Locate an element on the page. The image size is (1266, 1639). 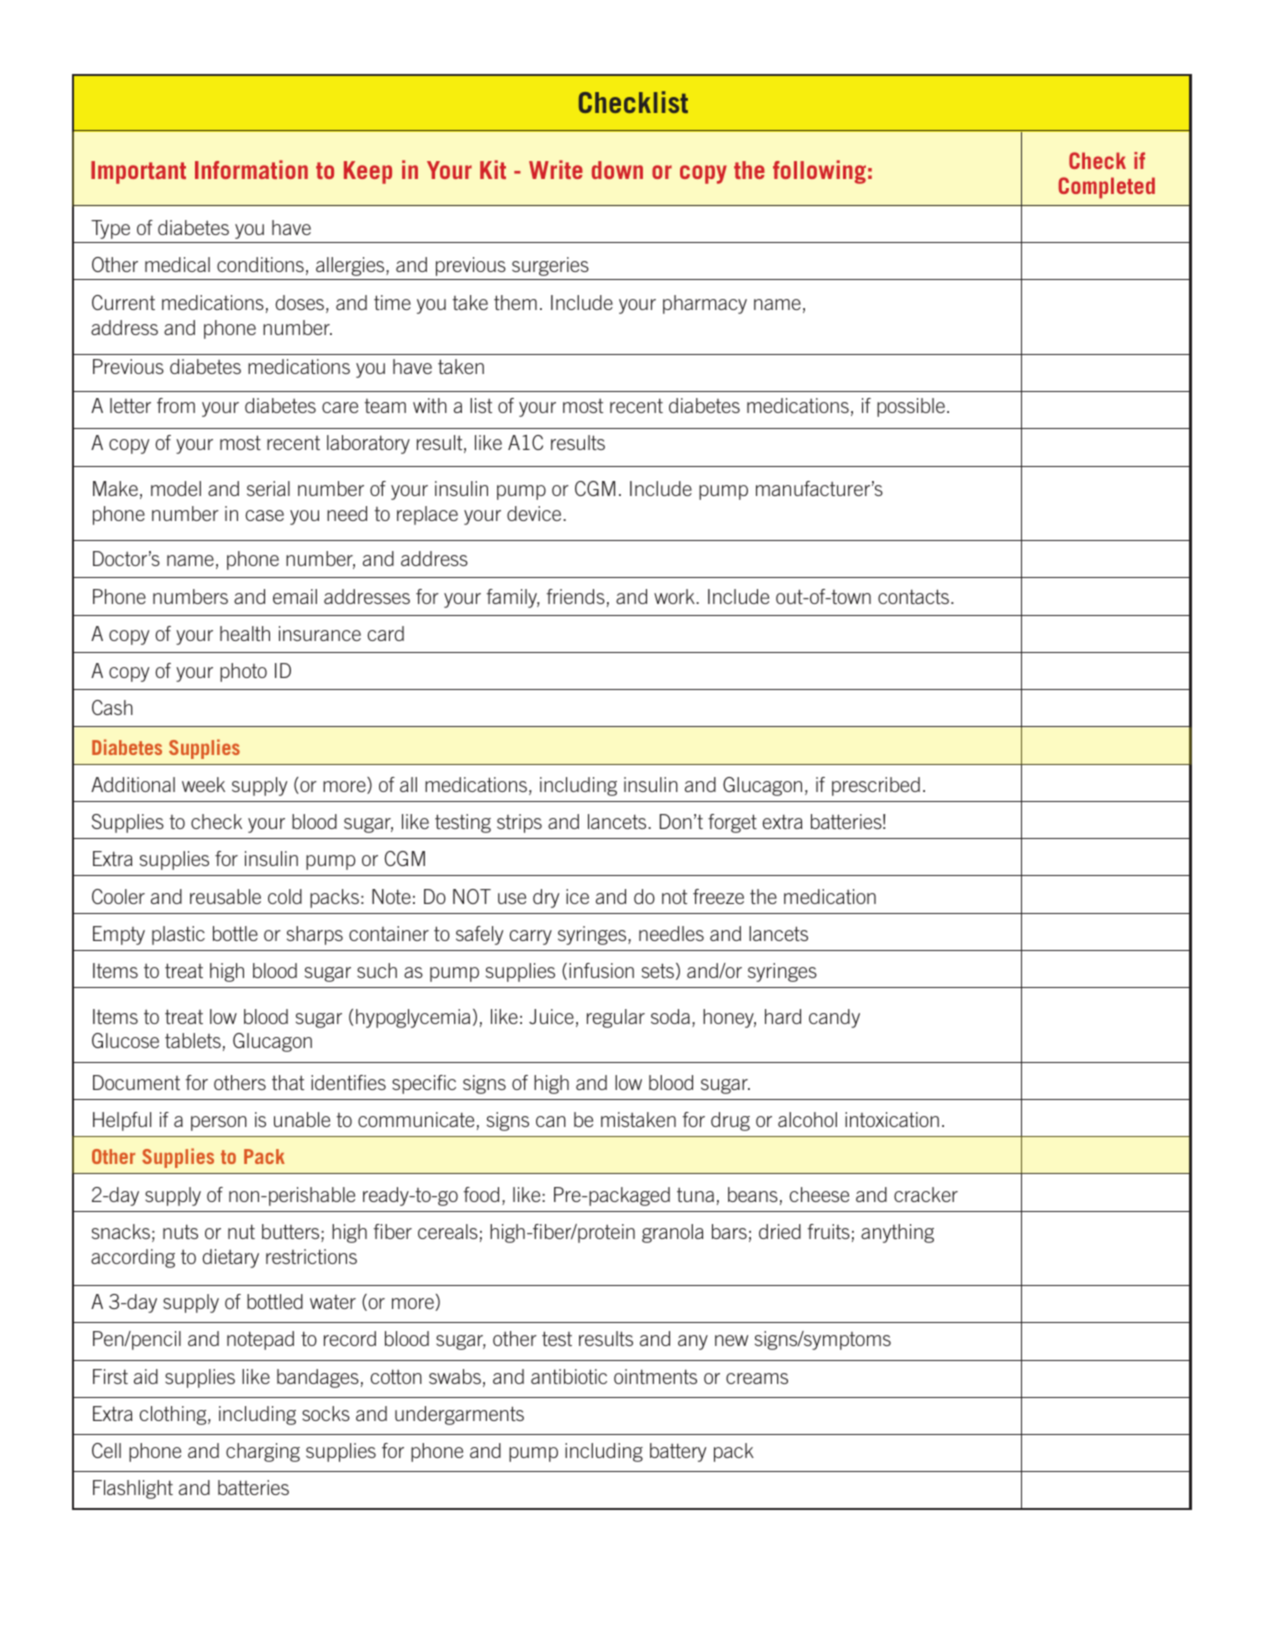
down is located at coordinates (617, 170).
